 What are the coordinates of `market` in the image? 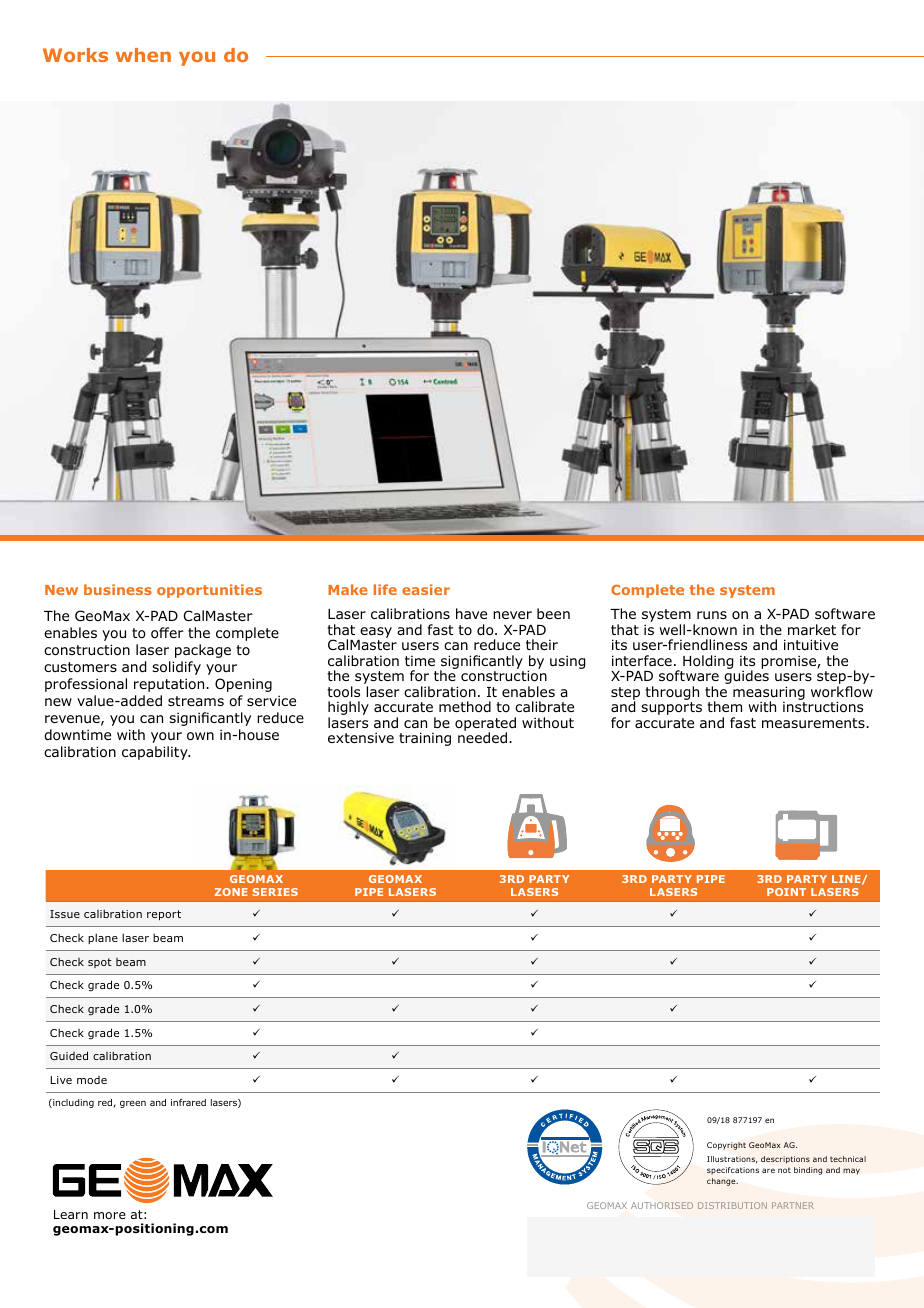 It's located at (812, 629).
